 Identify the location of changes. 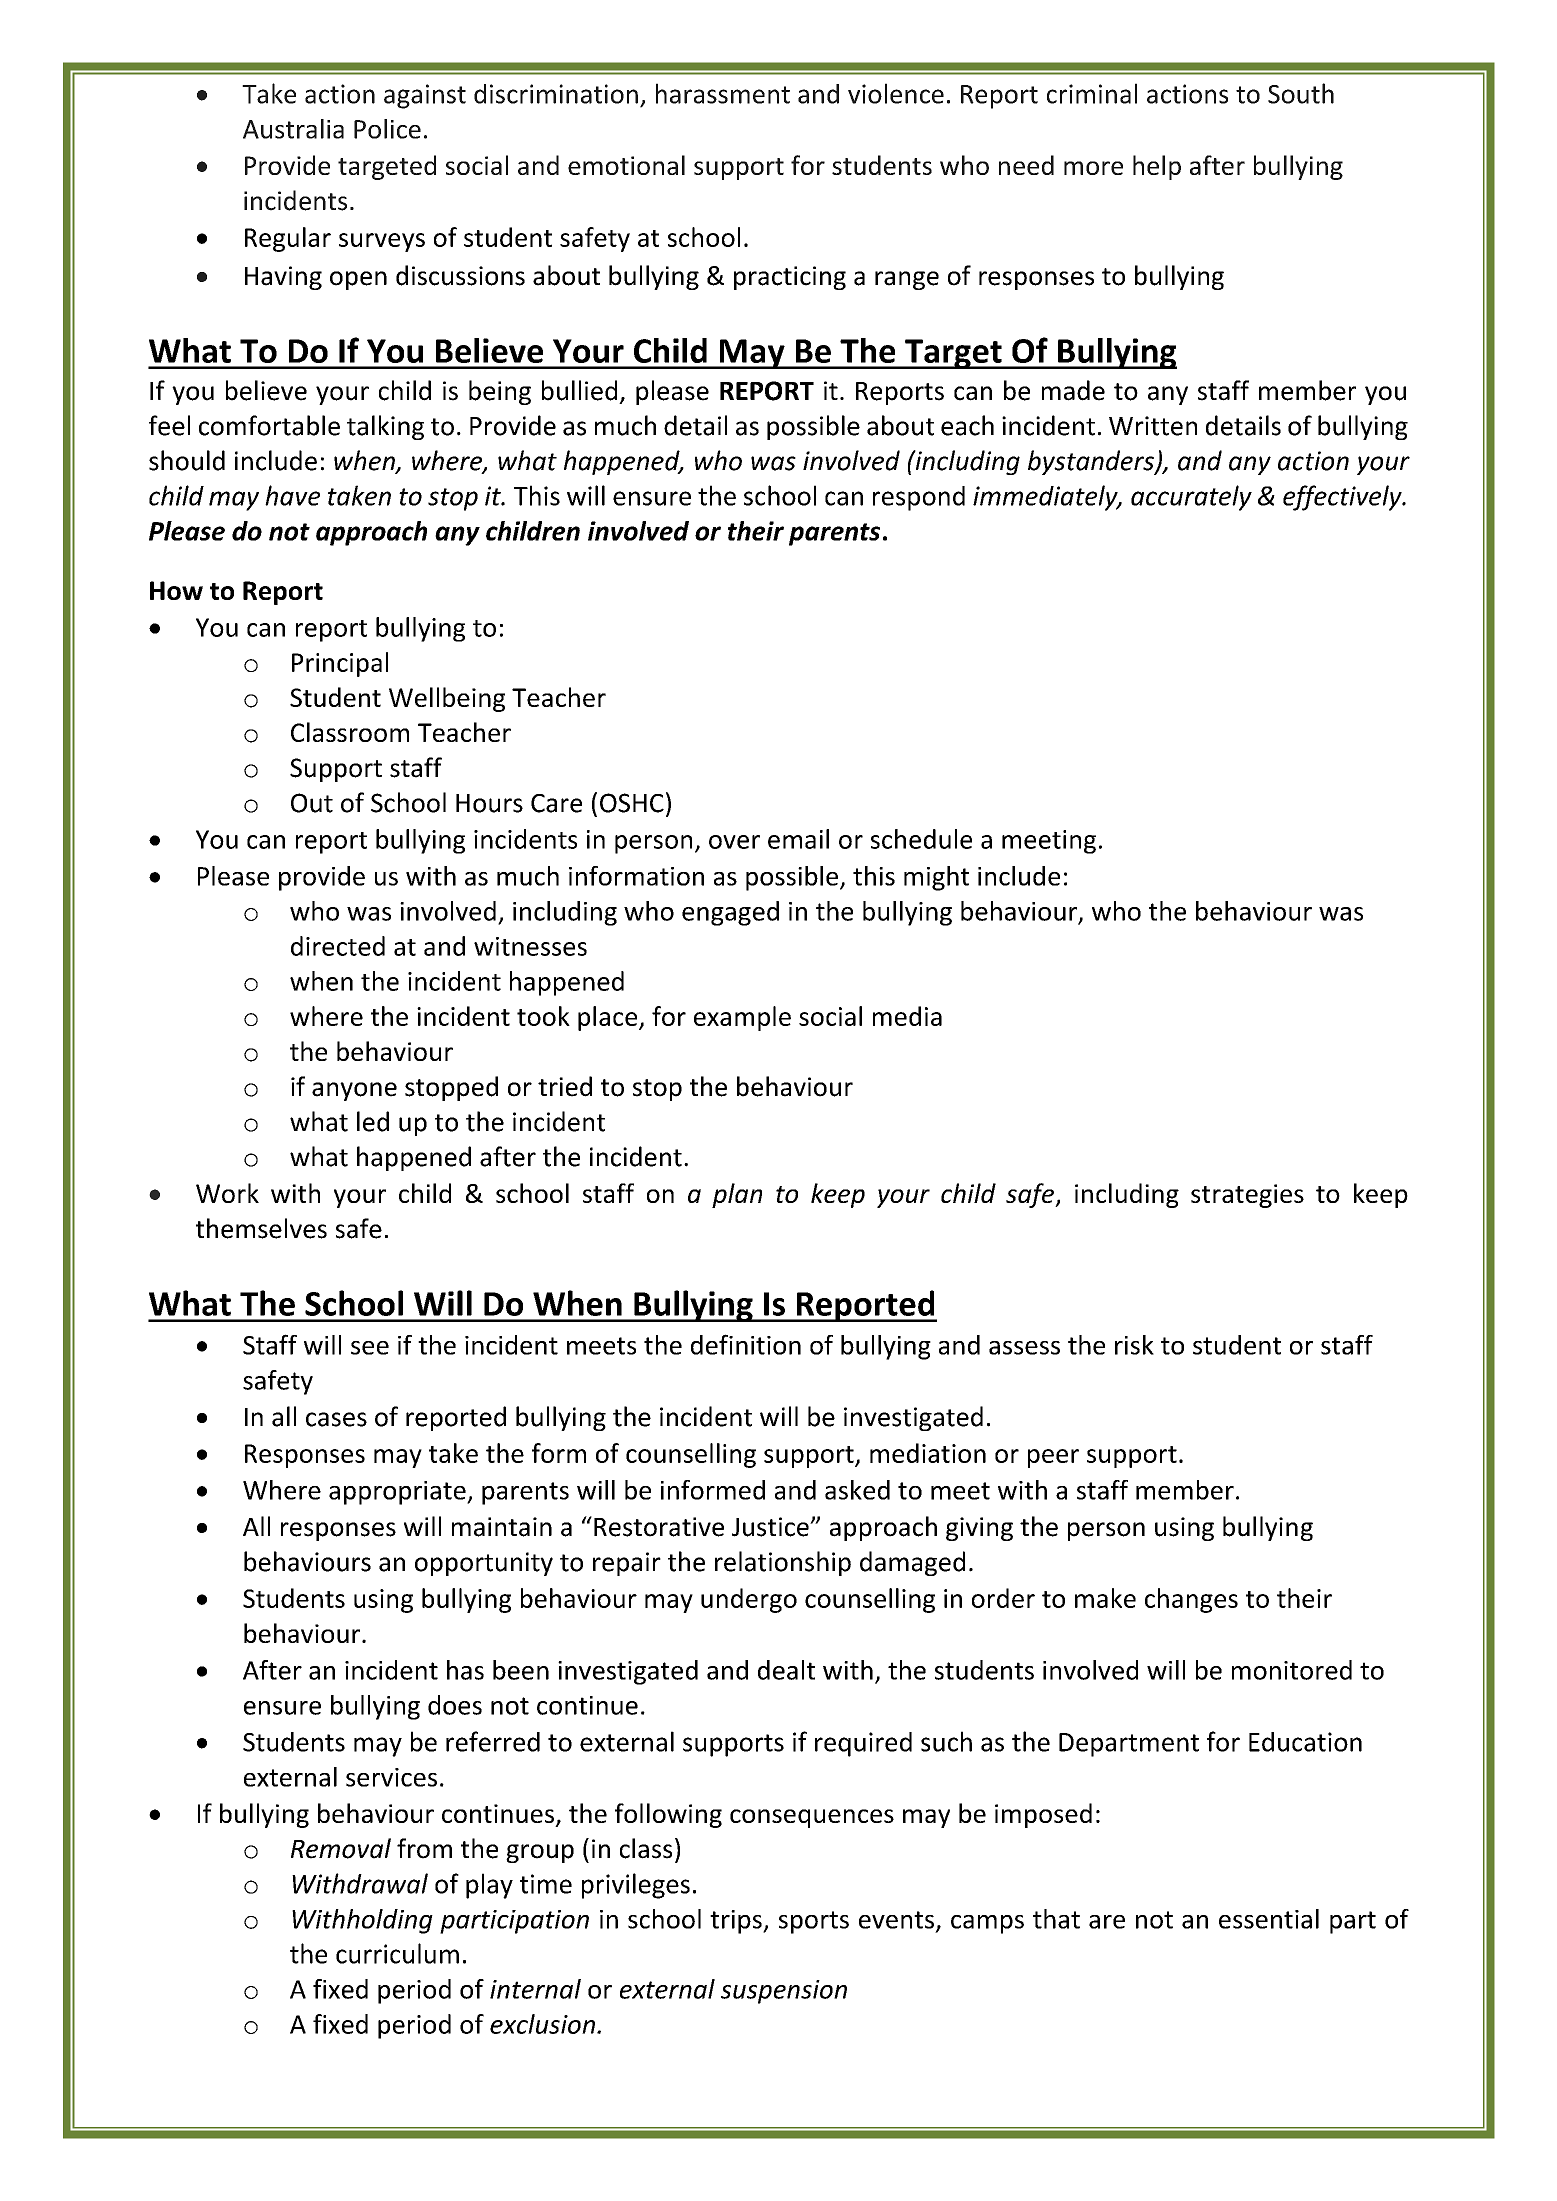
(1191, 1600).
